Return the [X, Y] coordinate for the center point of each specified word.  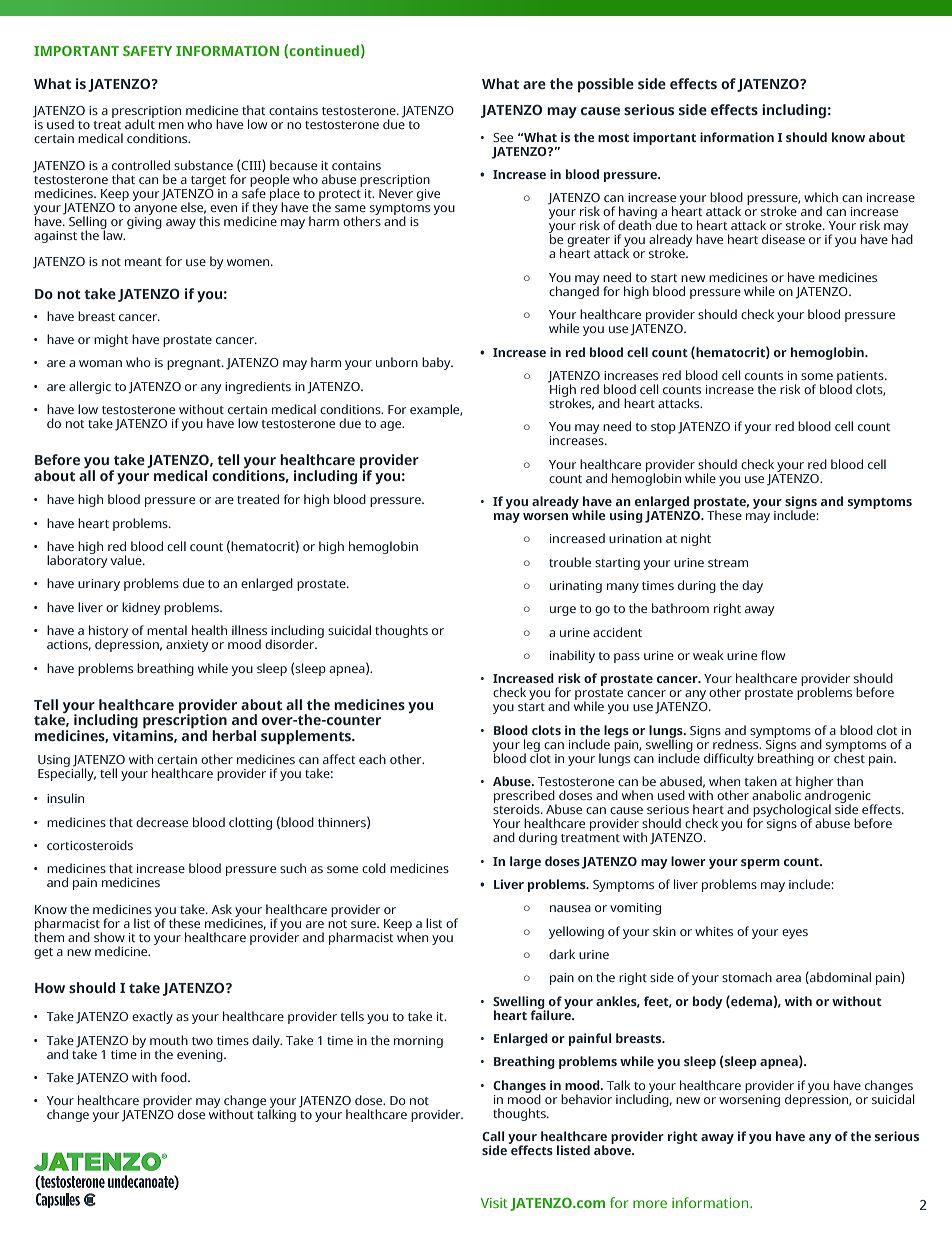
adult [140, 123]
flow [773, 655]
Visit [494, 1203]
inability [572, 656]
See [503, 137]
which [821, 197]
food [175, 1077]
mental [167, 630]
